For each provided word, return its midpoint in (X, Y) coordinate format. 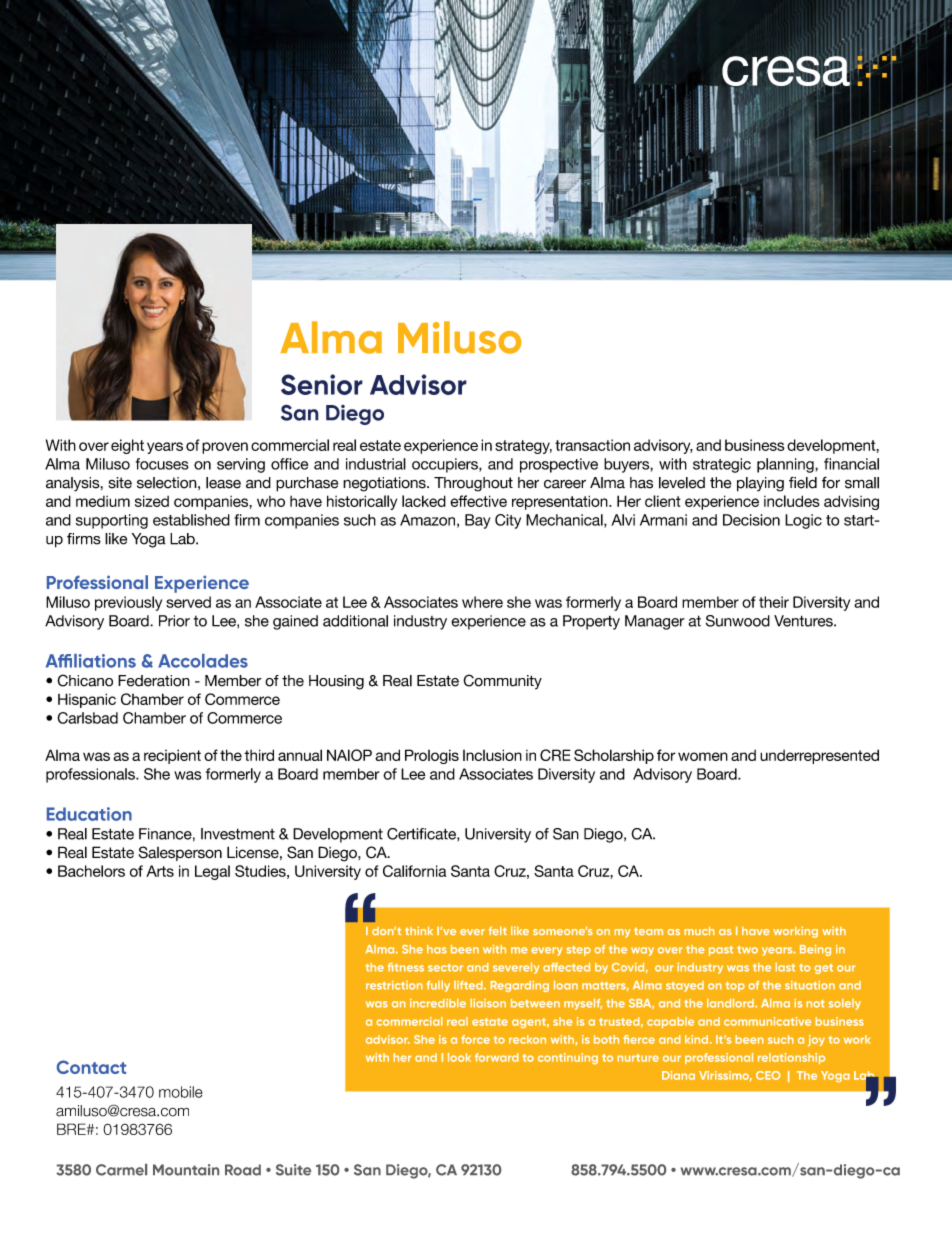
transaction (592, 445)
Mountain (186, 1170)
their (774, 602)
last (785, 967)
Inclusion (492, 755)
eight (127, 446)
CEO (768, 1075)
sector (445, 968)
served (188, 602)
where (482, 602)
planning (786, 465)
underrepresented (819, 756)
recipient (172, 756)
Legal (212, 872)
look (459, 1057)
